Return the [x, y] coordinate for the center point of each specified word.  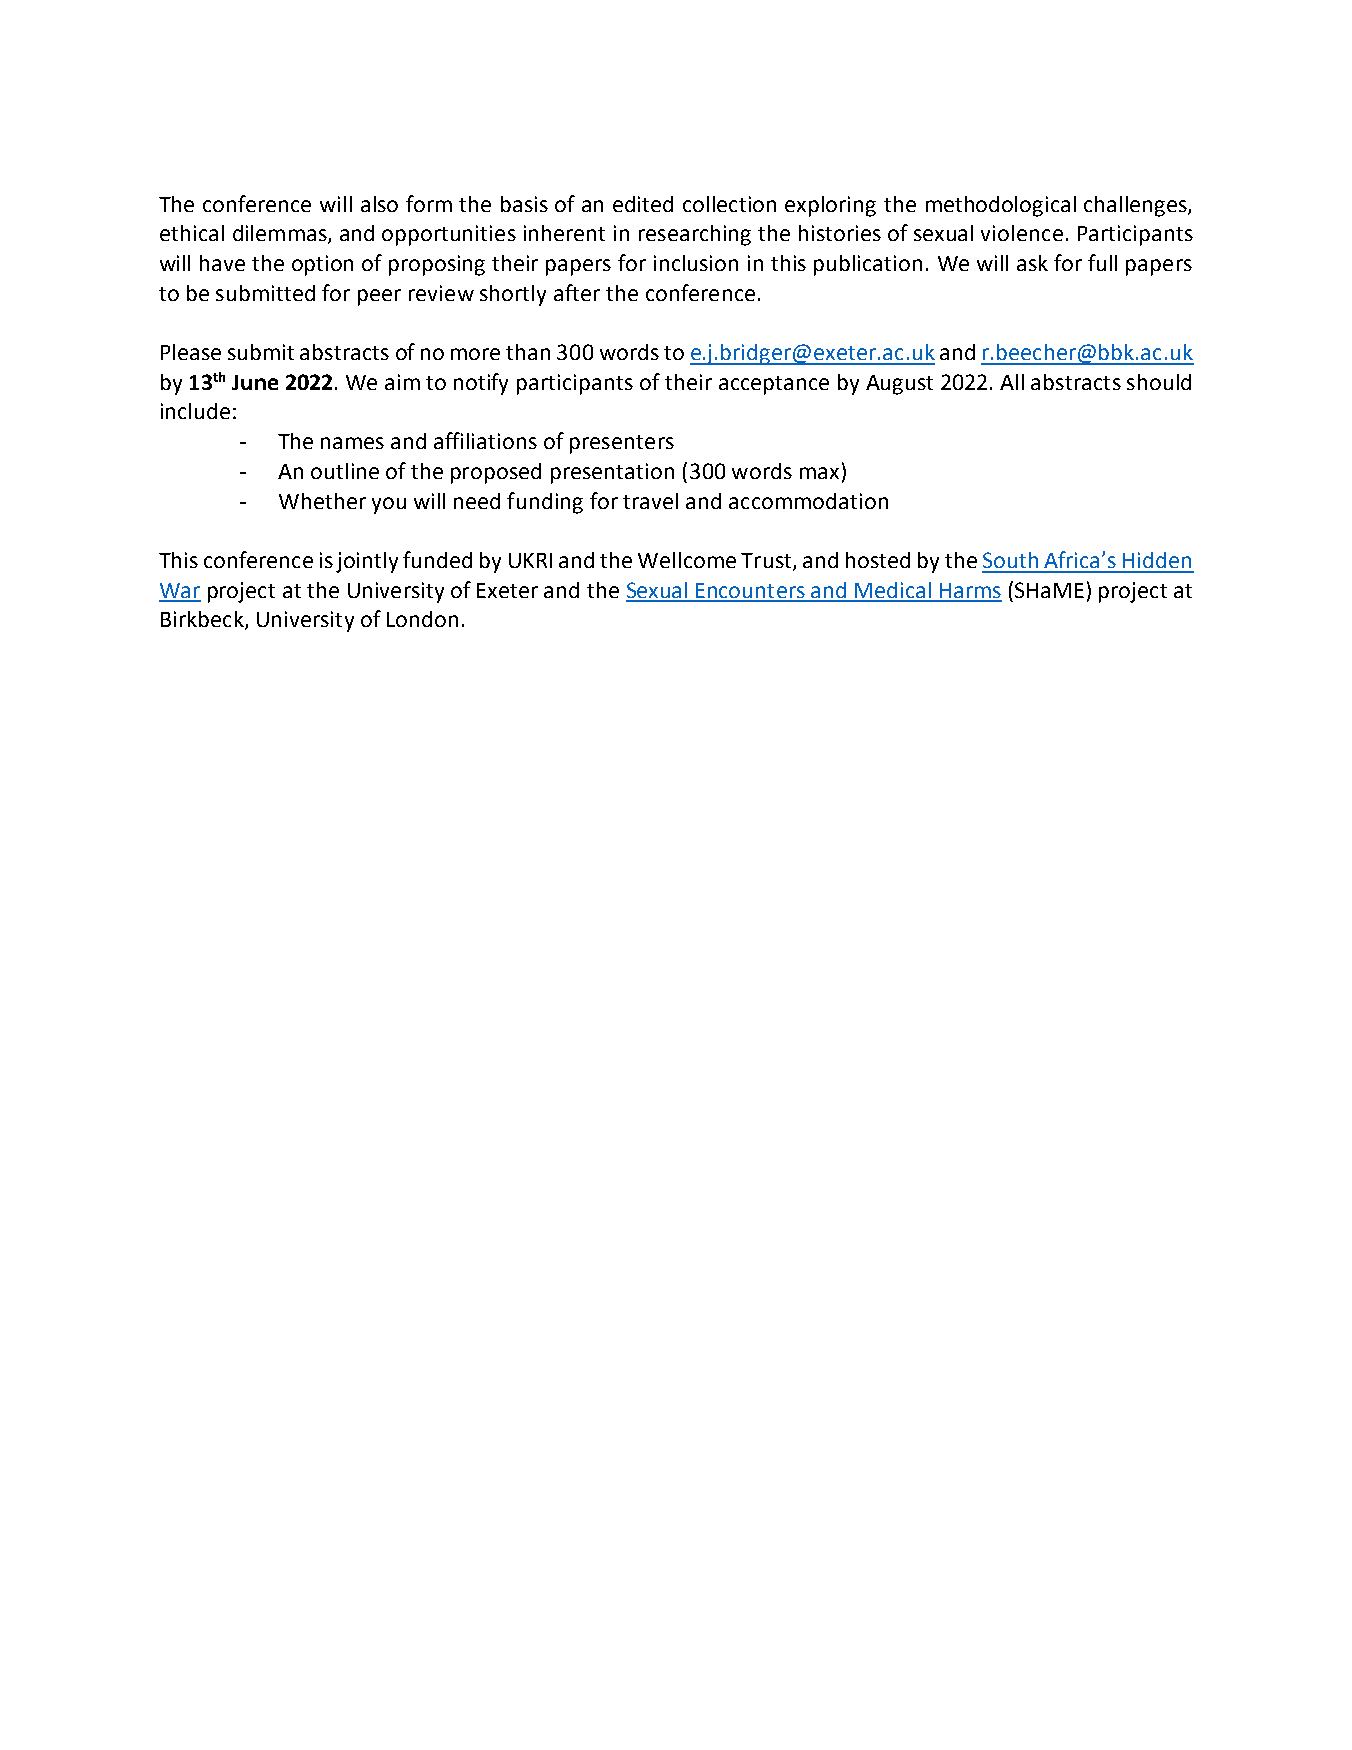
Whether [322, 501]
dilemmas [281, 234]
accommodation [808, 501]
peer [379, 297]
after [577, 292]
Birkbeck [203, 620]
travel [650, 501]
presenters [622, 444]
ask [1032, 263]
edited [643, 204]
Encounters [750, 592]
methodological [1001, 206]
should [1159, 382]
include [195, 411]
